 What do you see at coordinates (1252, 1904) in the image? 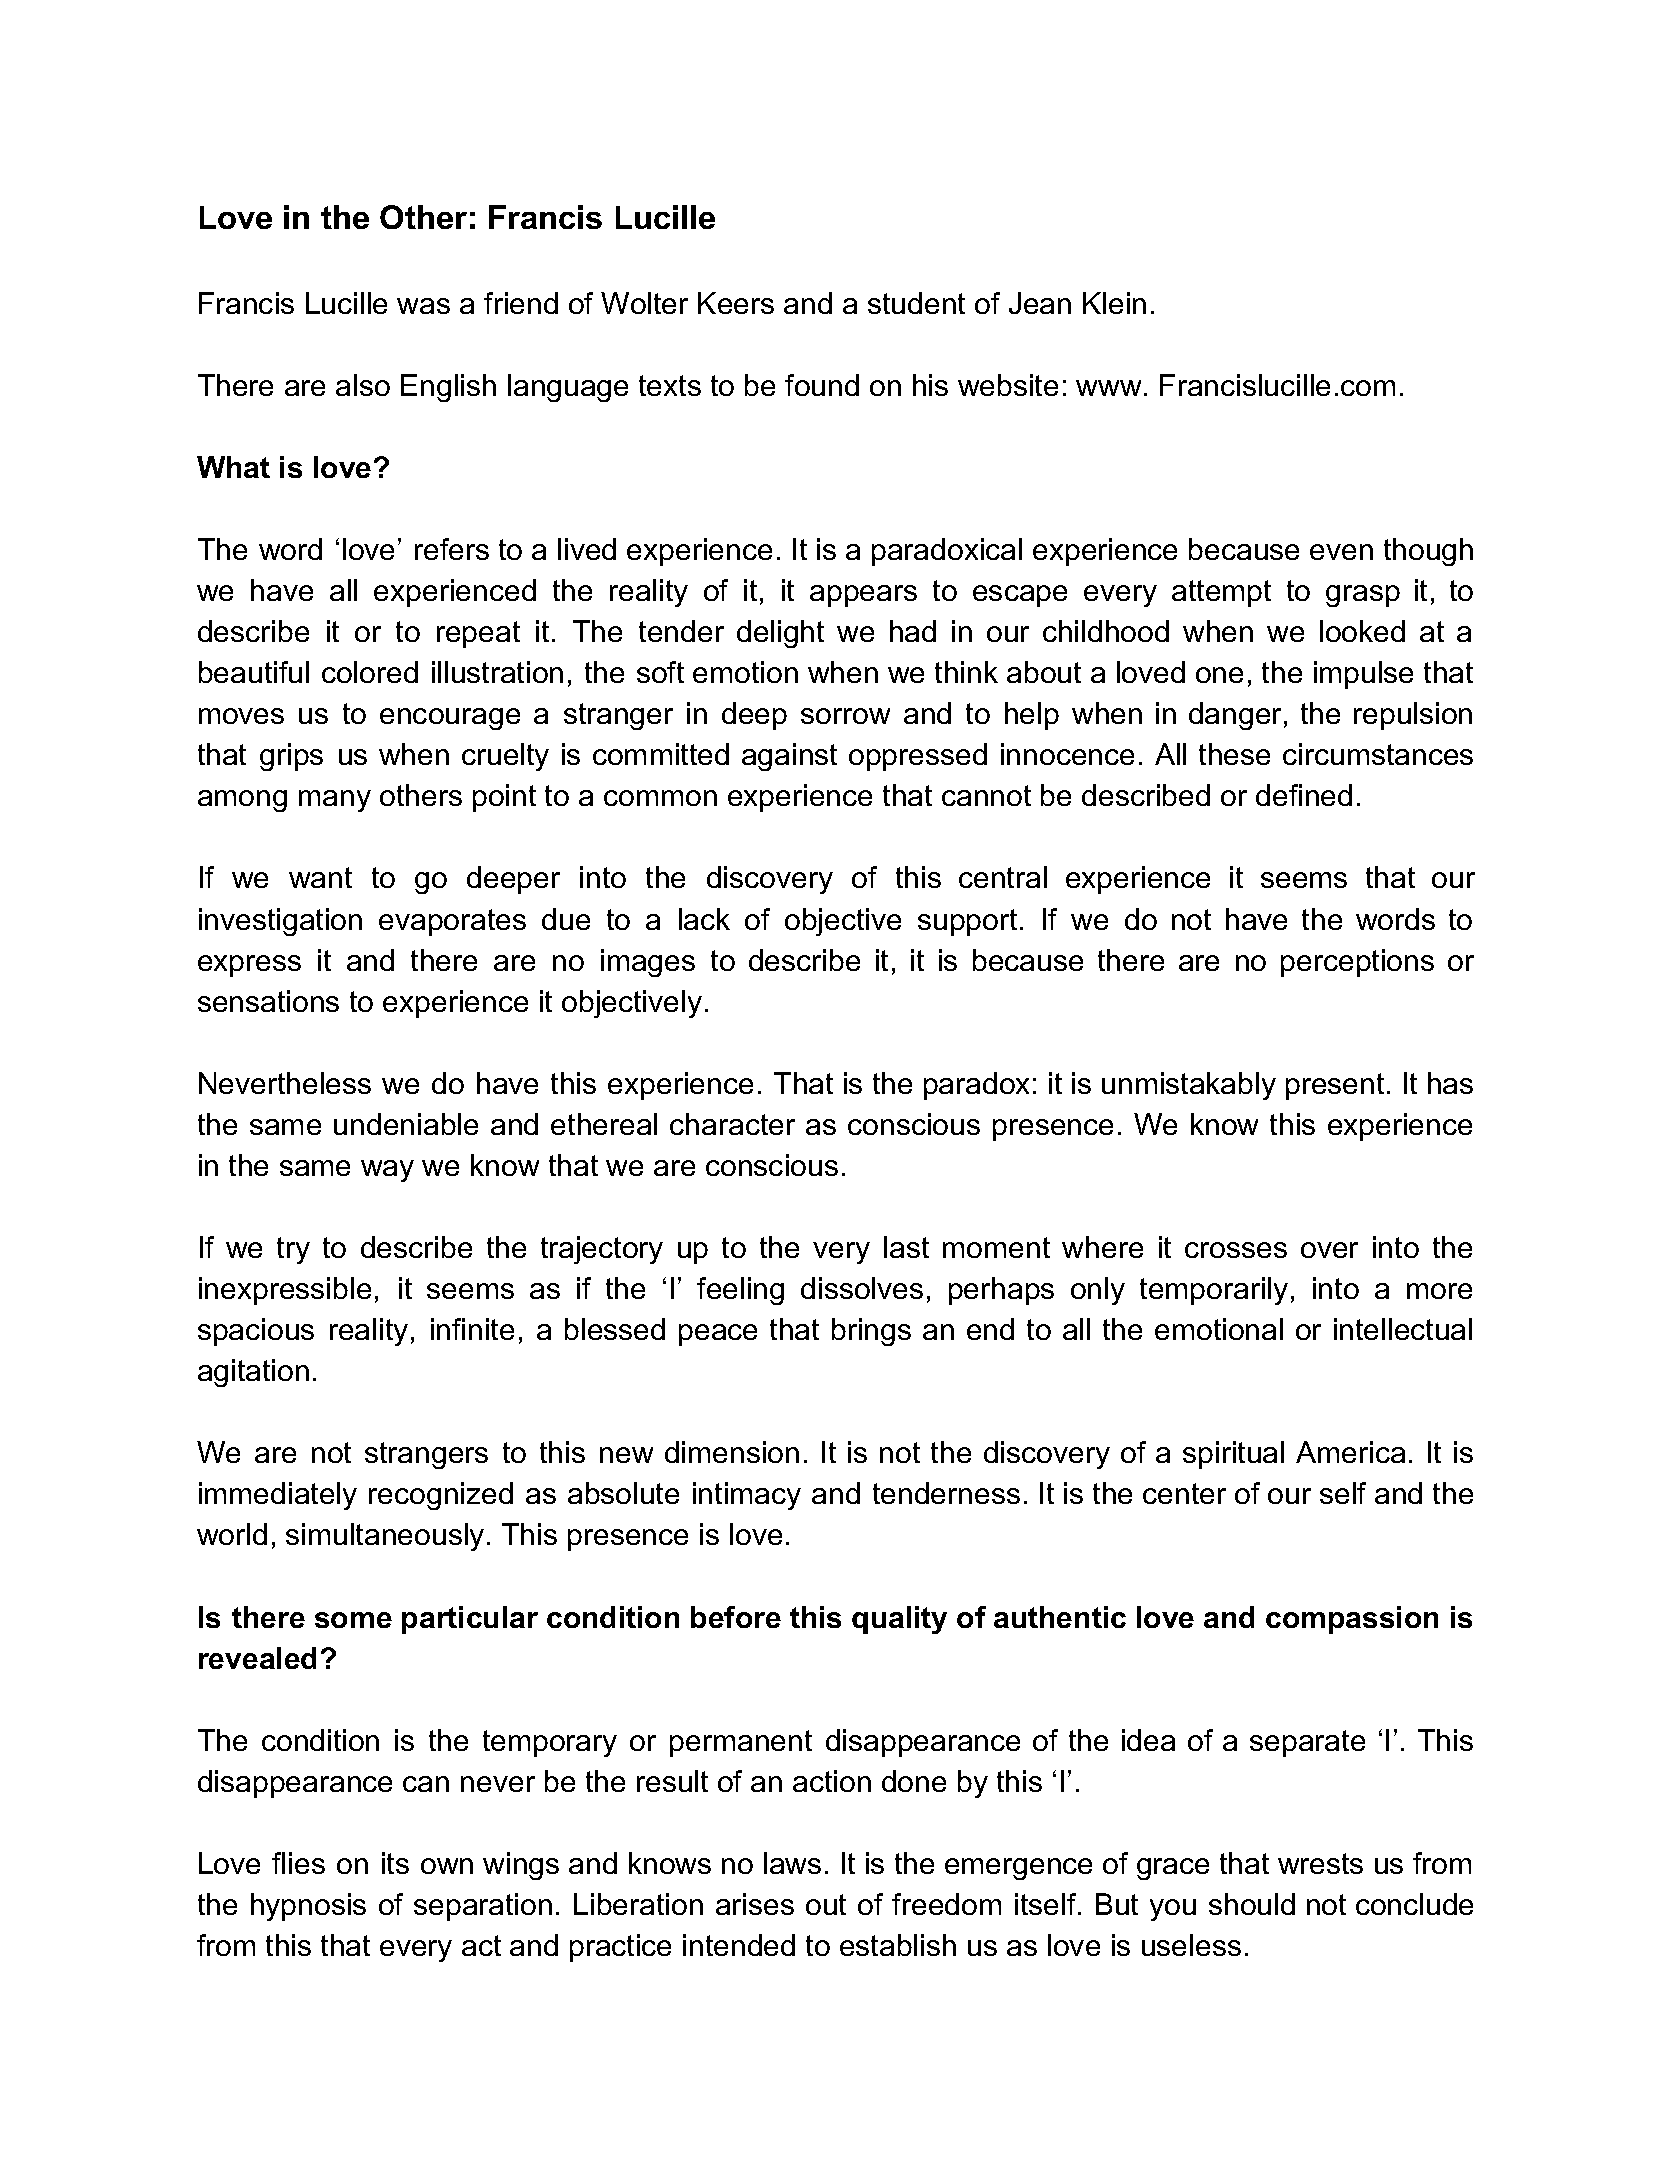
I see `should` at bounding box center [1252, 1904].
